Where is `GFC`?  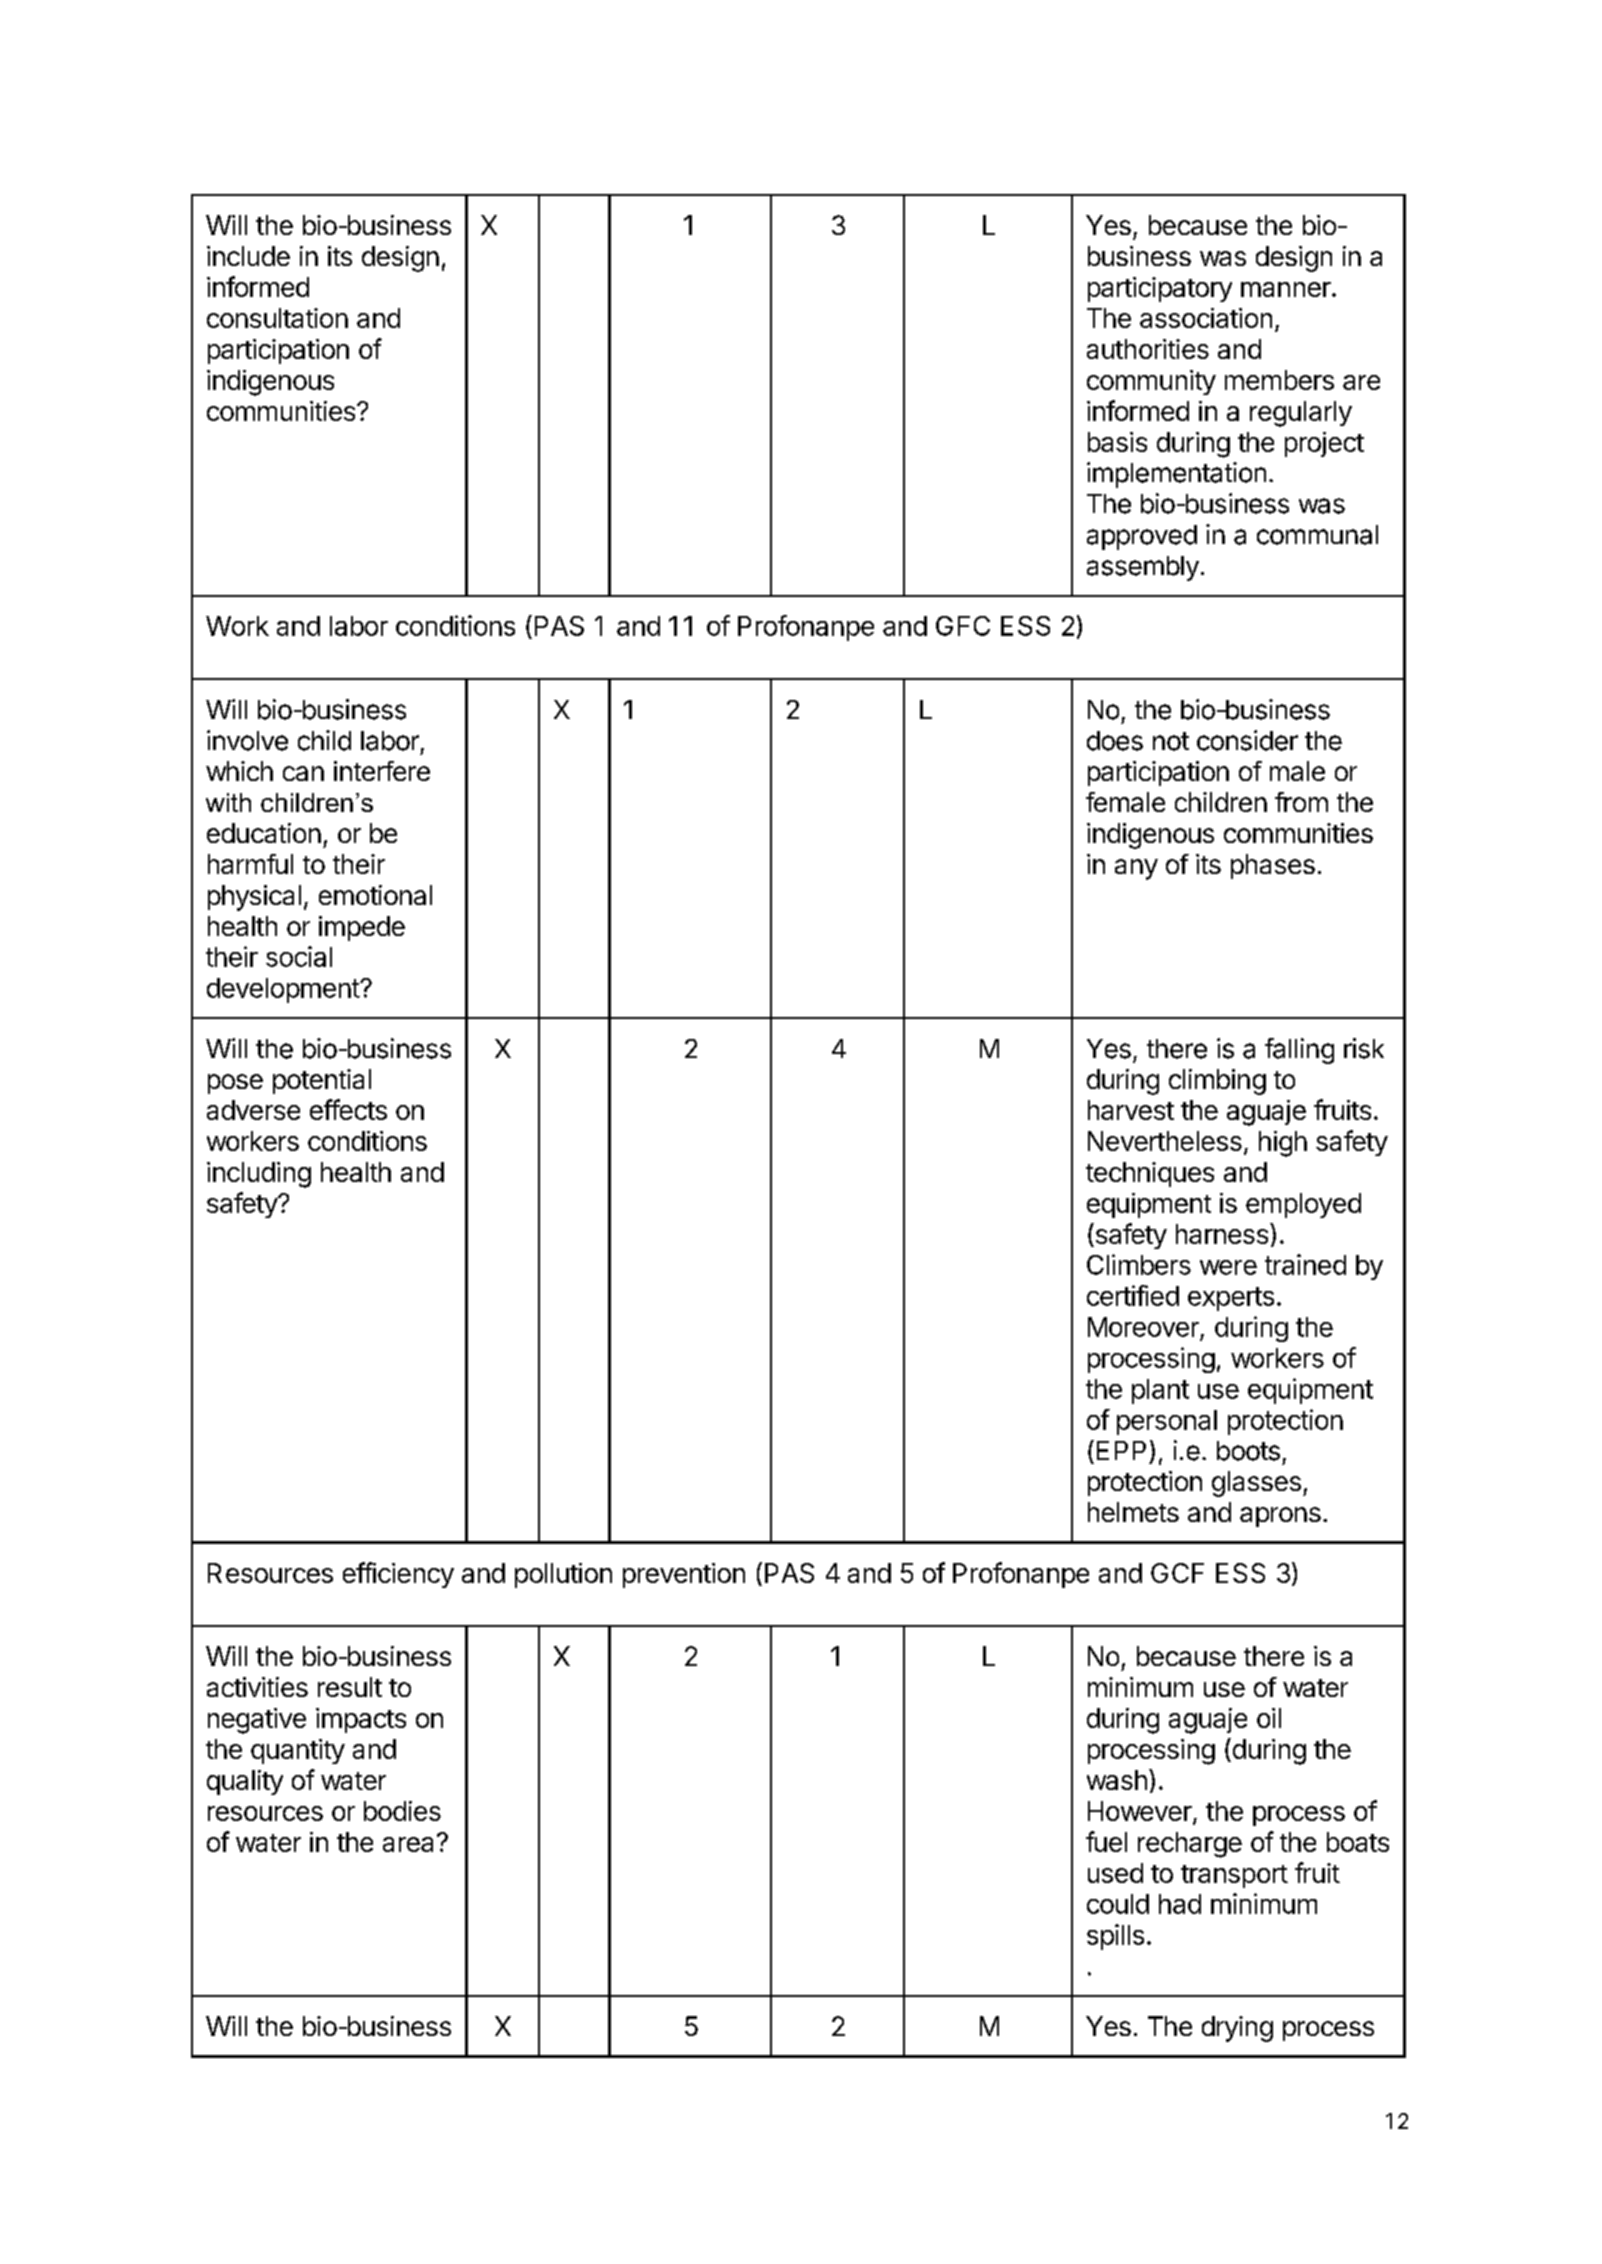
GFC is located at coordinates (963, 626).
